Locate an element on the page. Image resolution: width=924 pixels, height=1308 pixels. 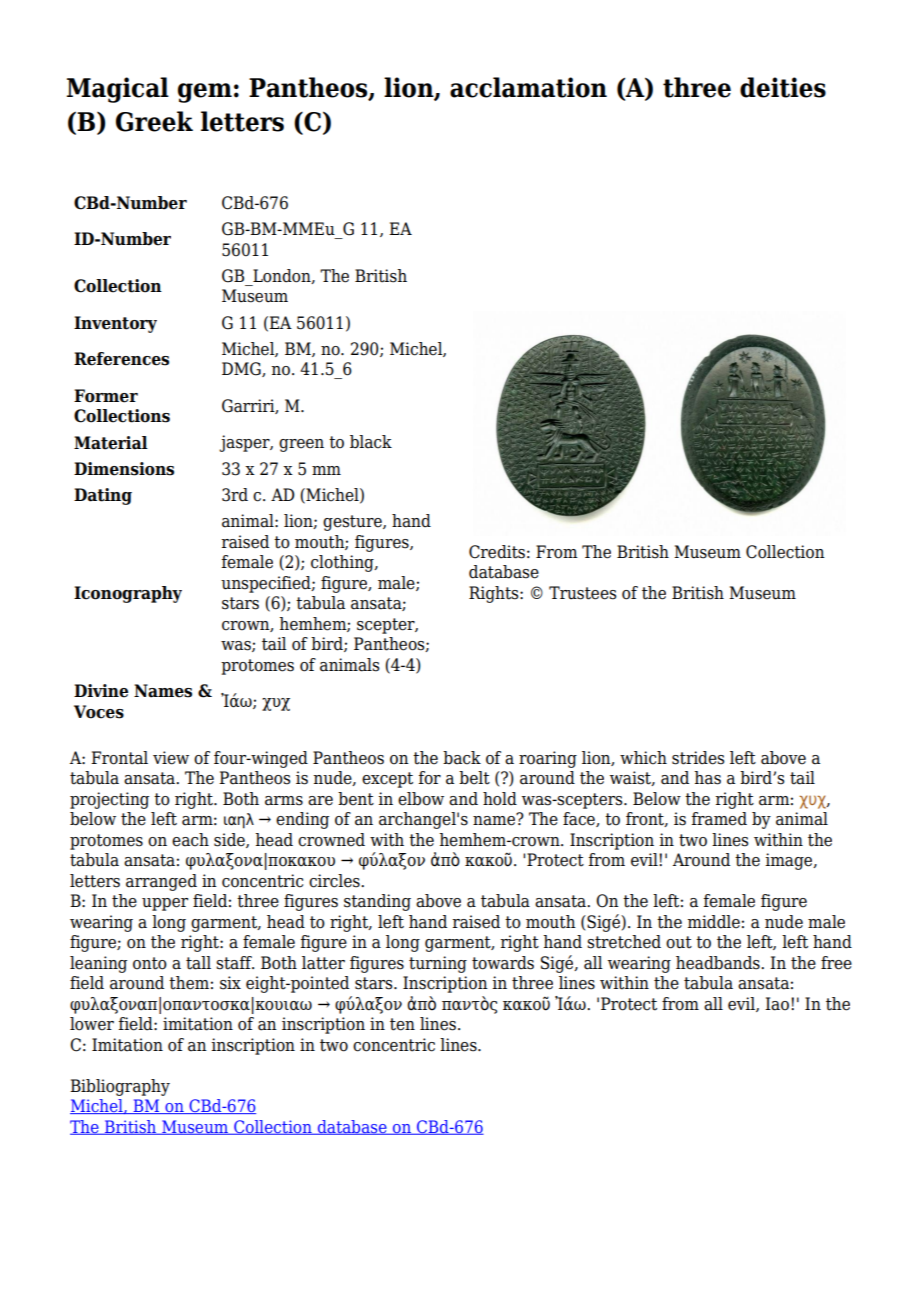
ten is located at coordinates (402, 1024).
